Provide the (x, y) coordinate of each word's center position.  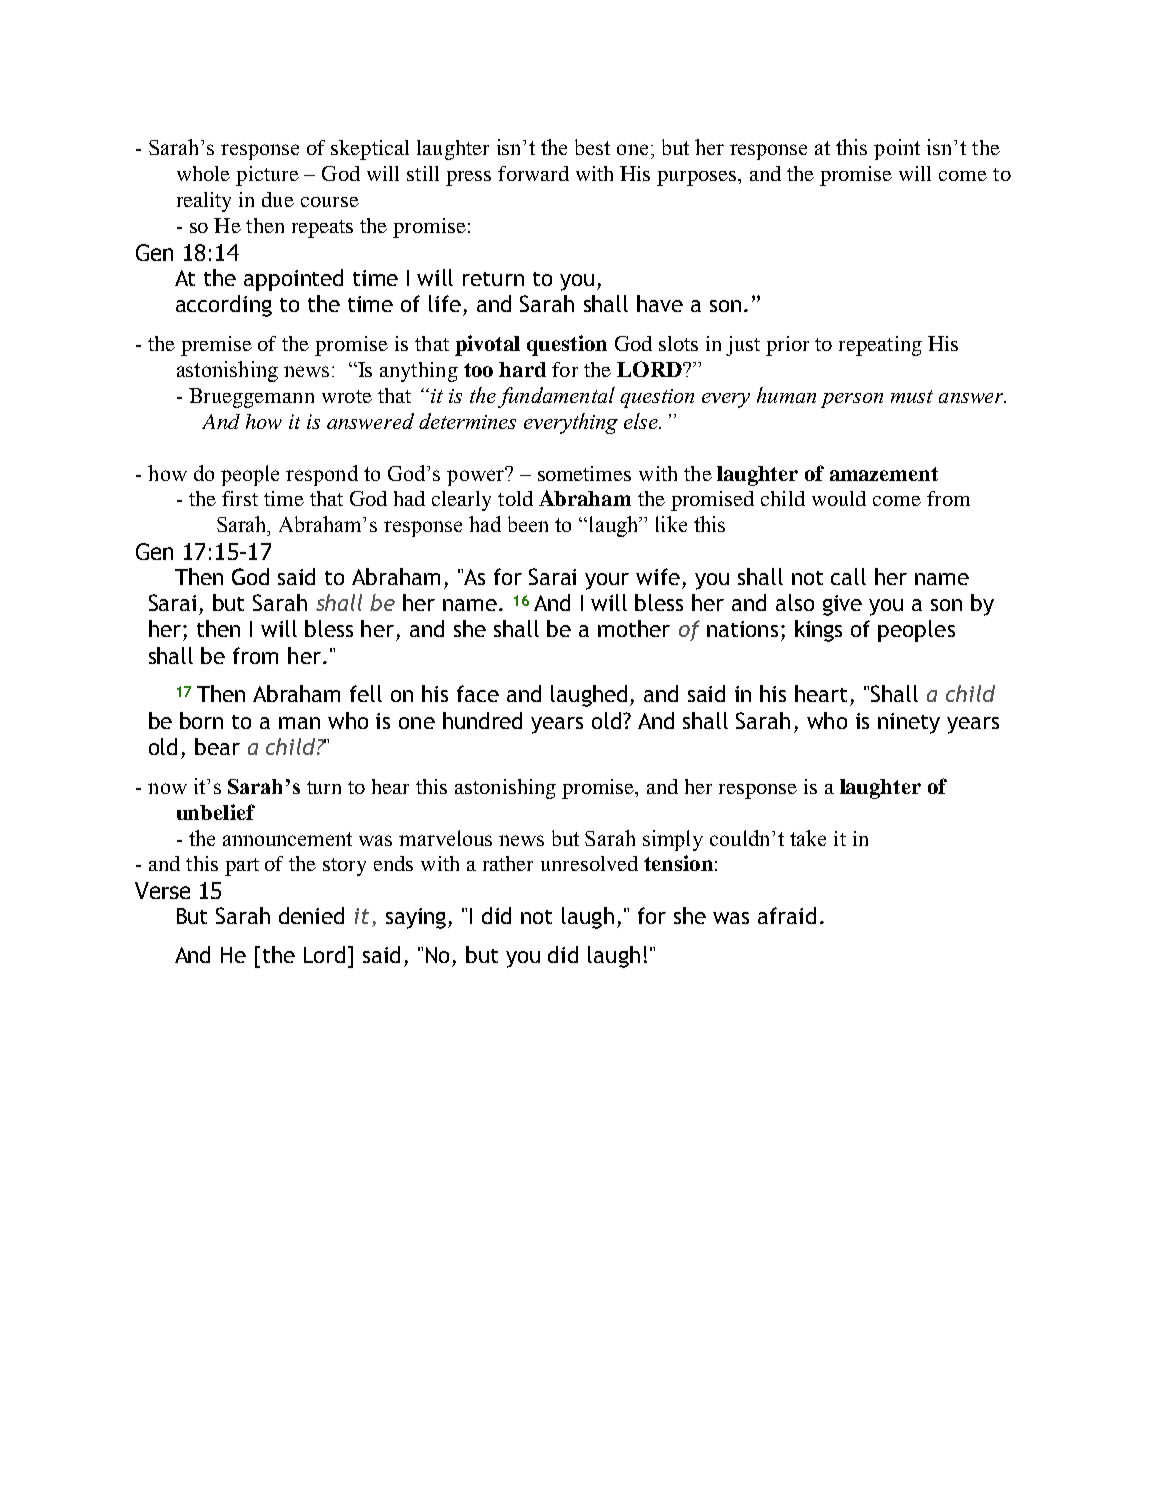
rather (508, 863)
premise (216, 346)
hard (522, 369)
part (242, 867)
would (839, 498)
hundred (482, 720)
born (201, 720)
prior (787, 346)
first (240, 498)
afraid (787, 915)
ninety (909, 723)
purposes (698, 178)
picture (267, 176)
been (528, 524)
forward (533, 173)
